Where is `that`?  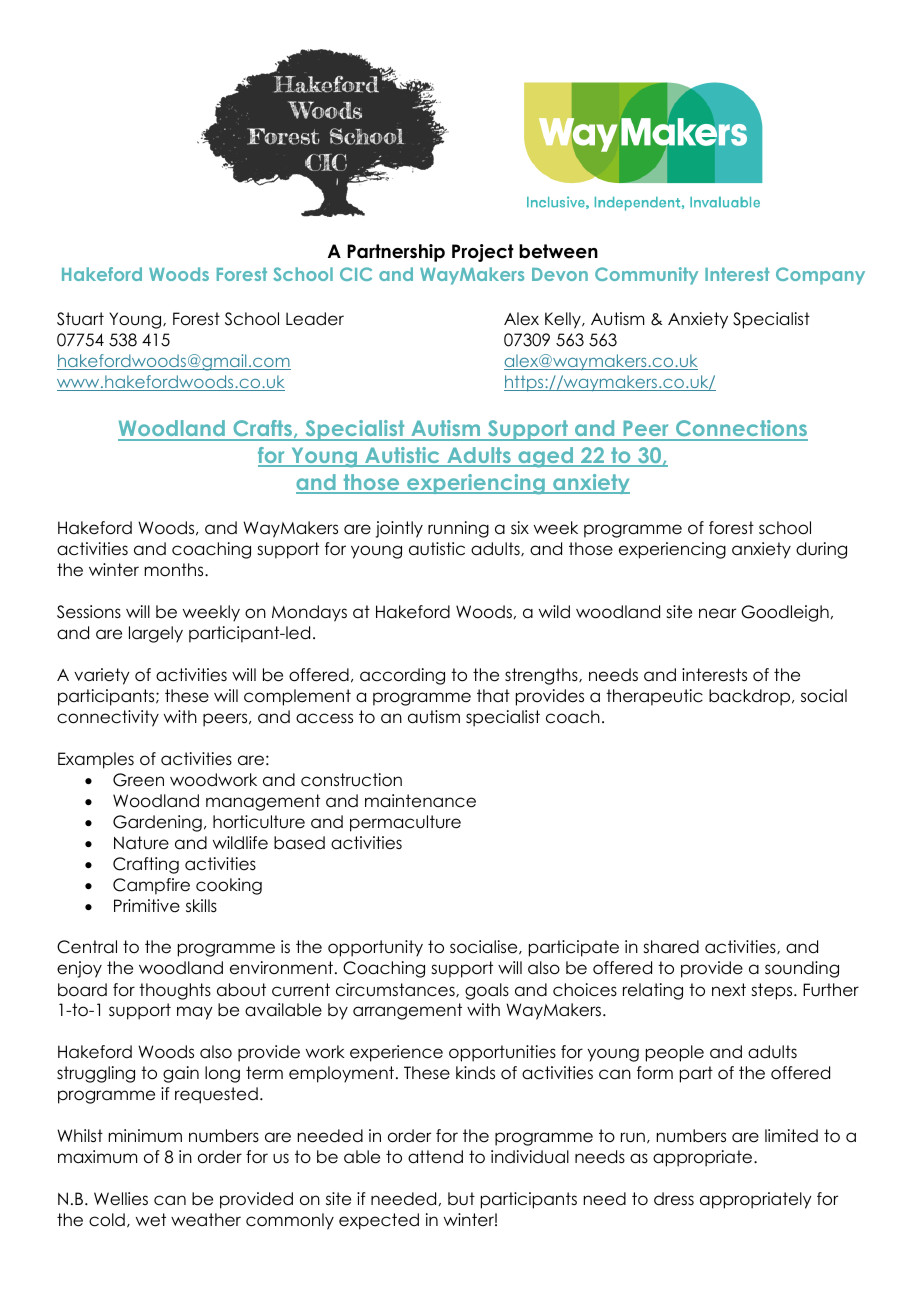 that is located at coordinates (493, 695).
